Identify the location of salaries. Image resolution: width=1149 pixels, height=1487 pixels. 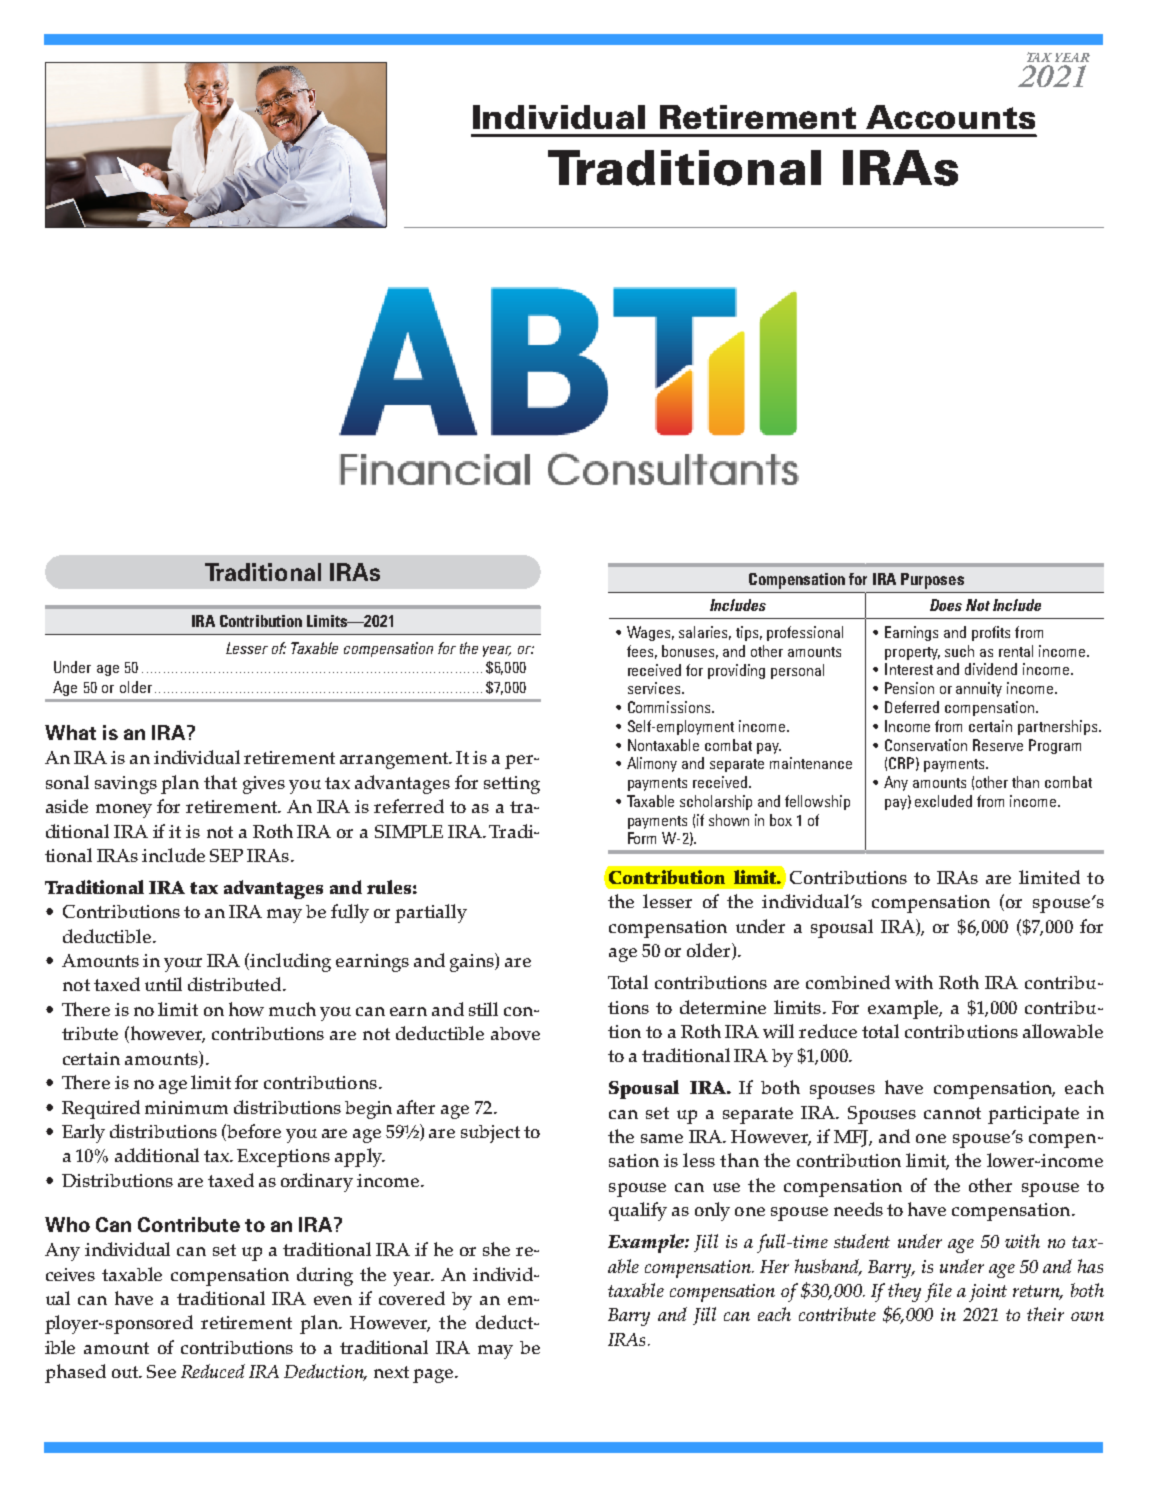
(705, 633).
